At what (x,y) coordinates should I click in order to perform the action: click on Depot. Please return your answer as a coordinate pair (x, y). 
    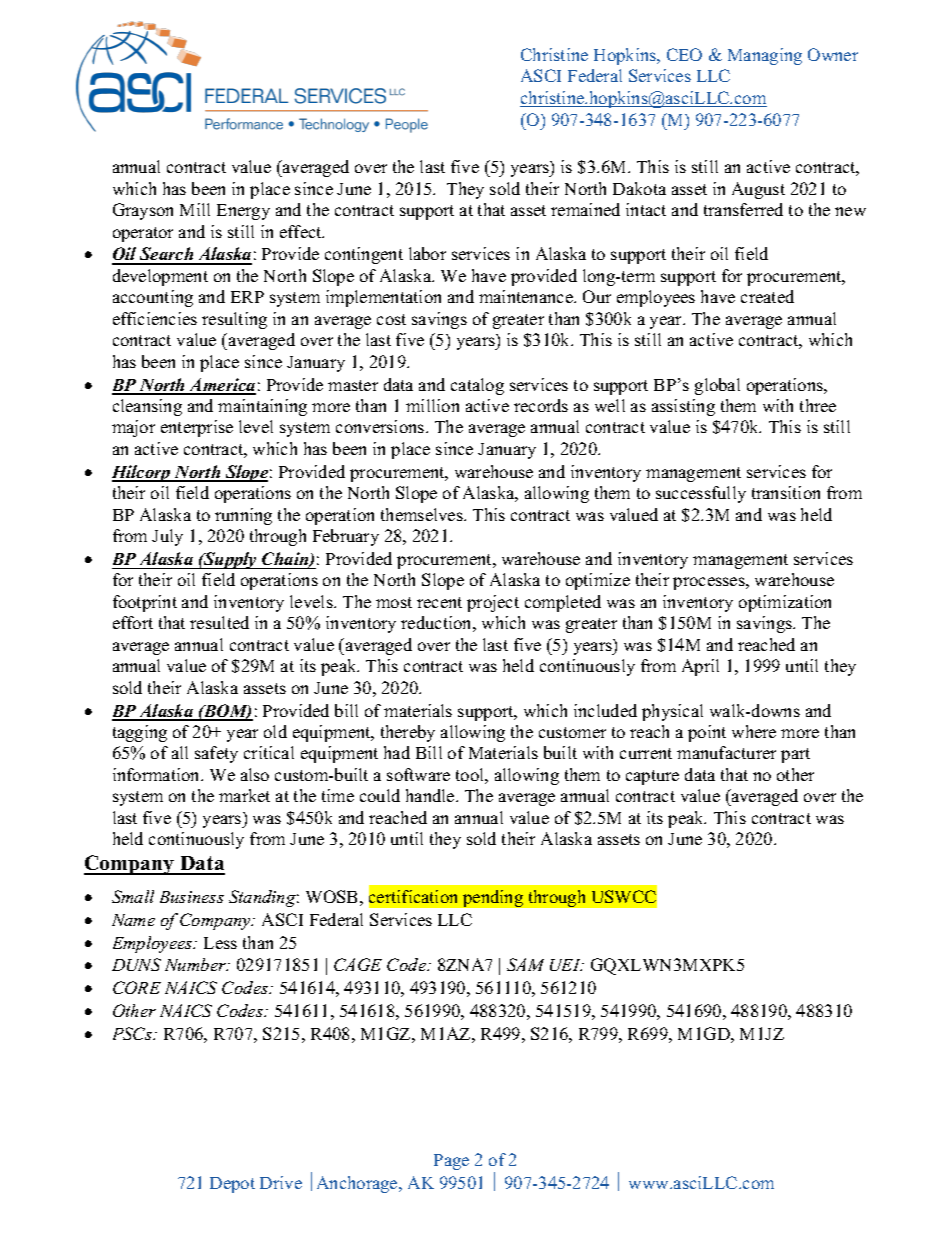
    Looking at the image, I should click on (232, 1185).
